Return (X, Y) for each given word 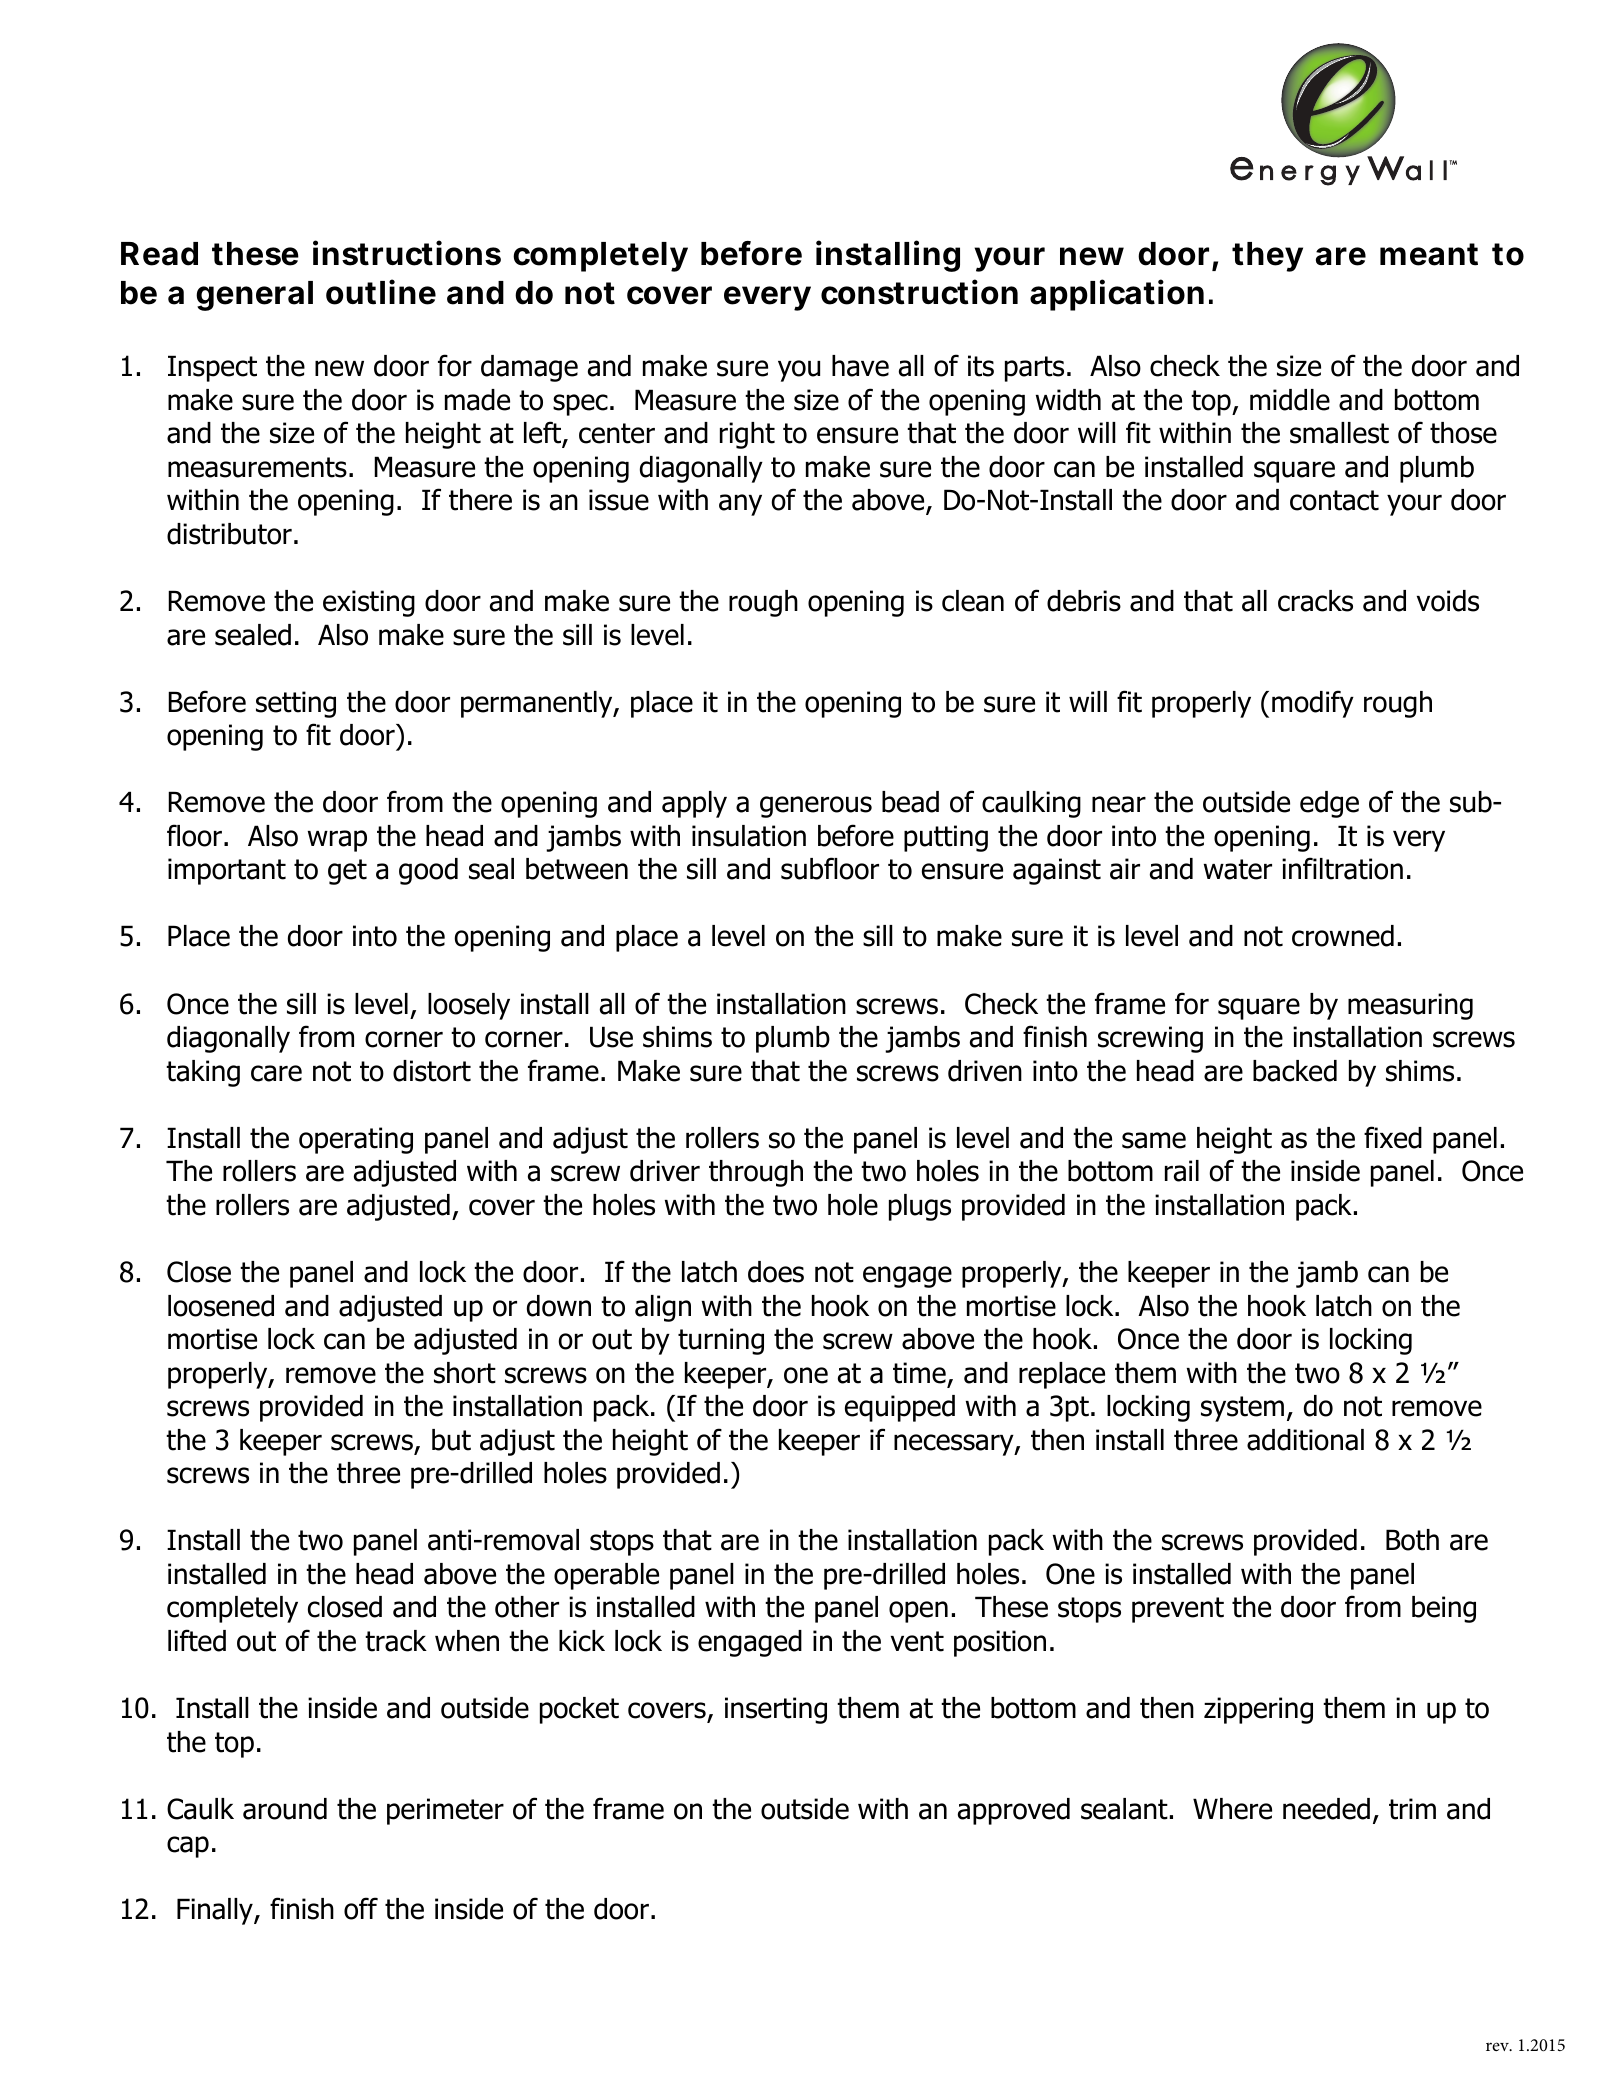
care (276, 1073)
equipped (900, 1408)
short (465, 1373)
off (361, 1908)
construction (919, 292)
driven (985, 1071)
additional (1305, 1440)
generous (816, 807)
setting (296, 704)
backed (1295, 1071)
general (254, 296)
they (1267, 257)
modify (1313, 704)
